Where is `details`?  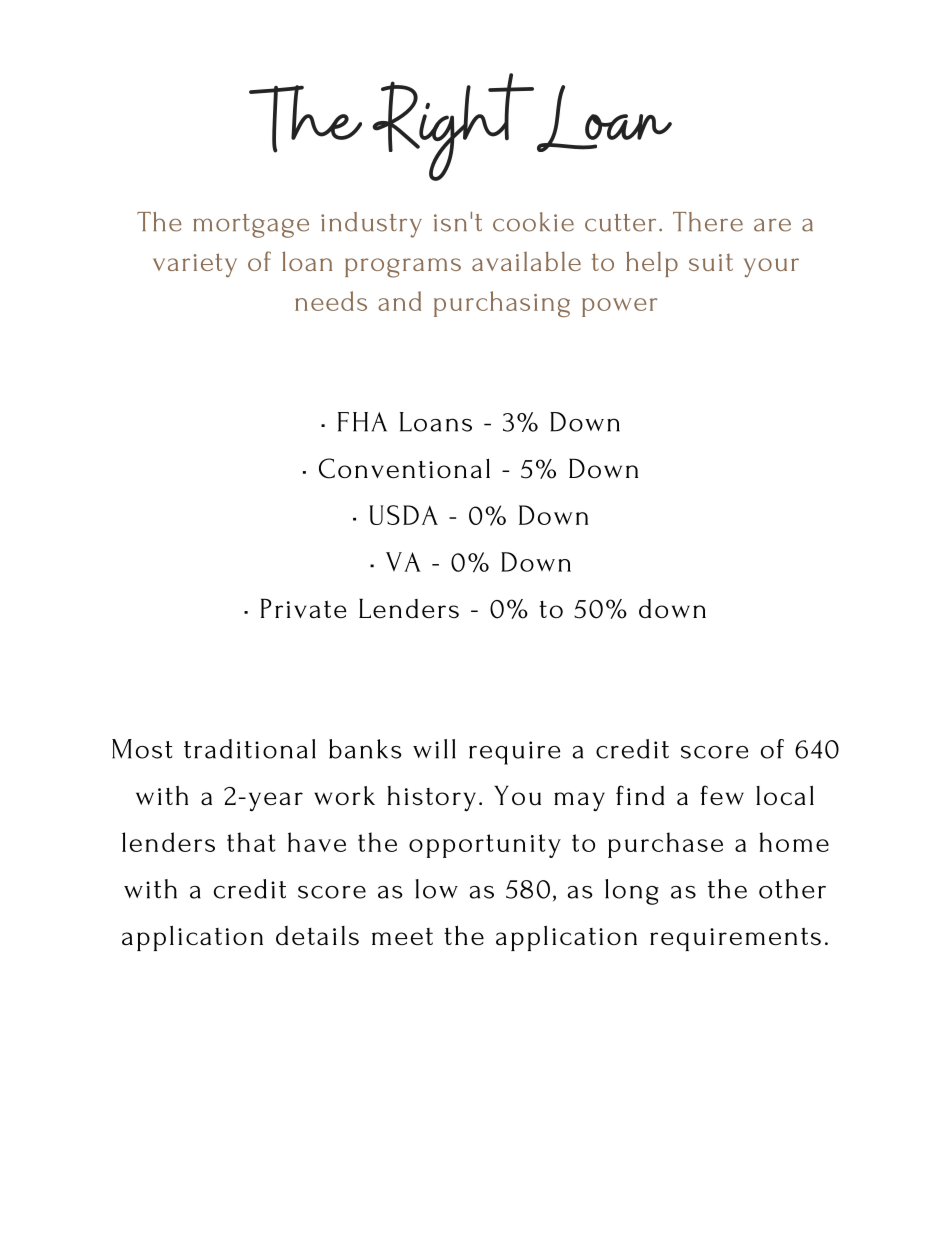 details is located at coordinates (317, 936).
